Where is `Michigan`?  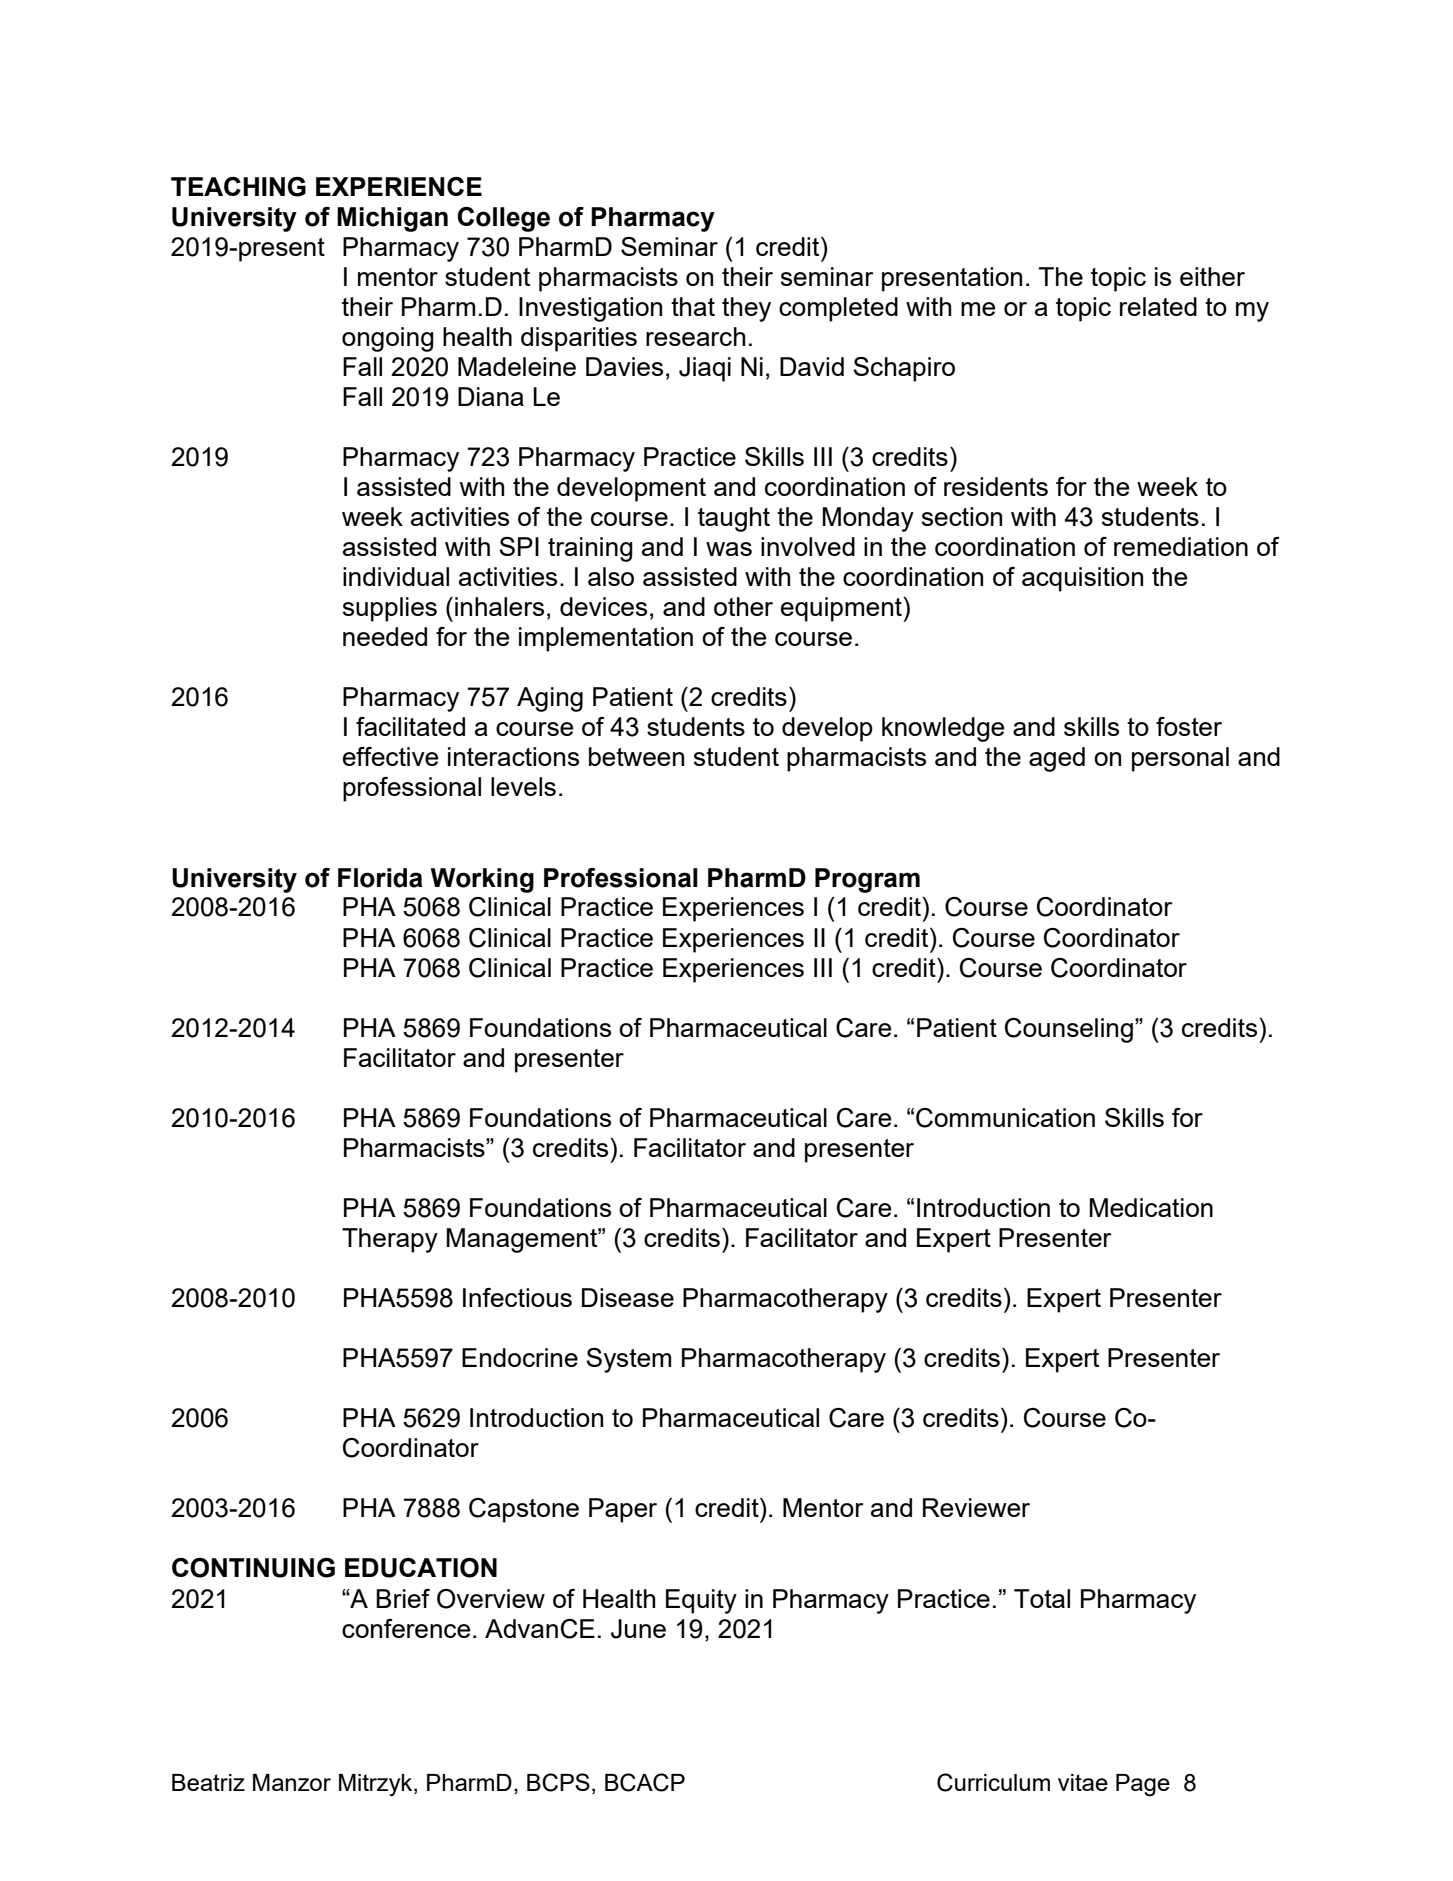 Michigan is located at coordinates (392, 219).
